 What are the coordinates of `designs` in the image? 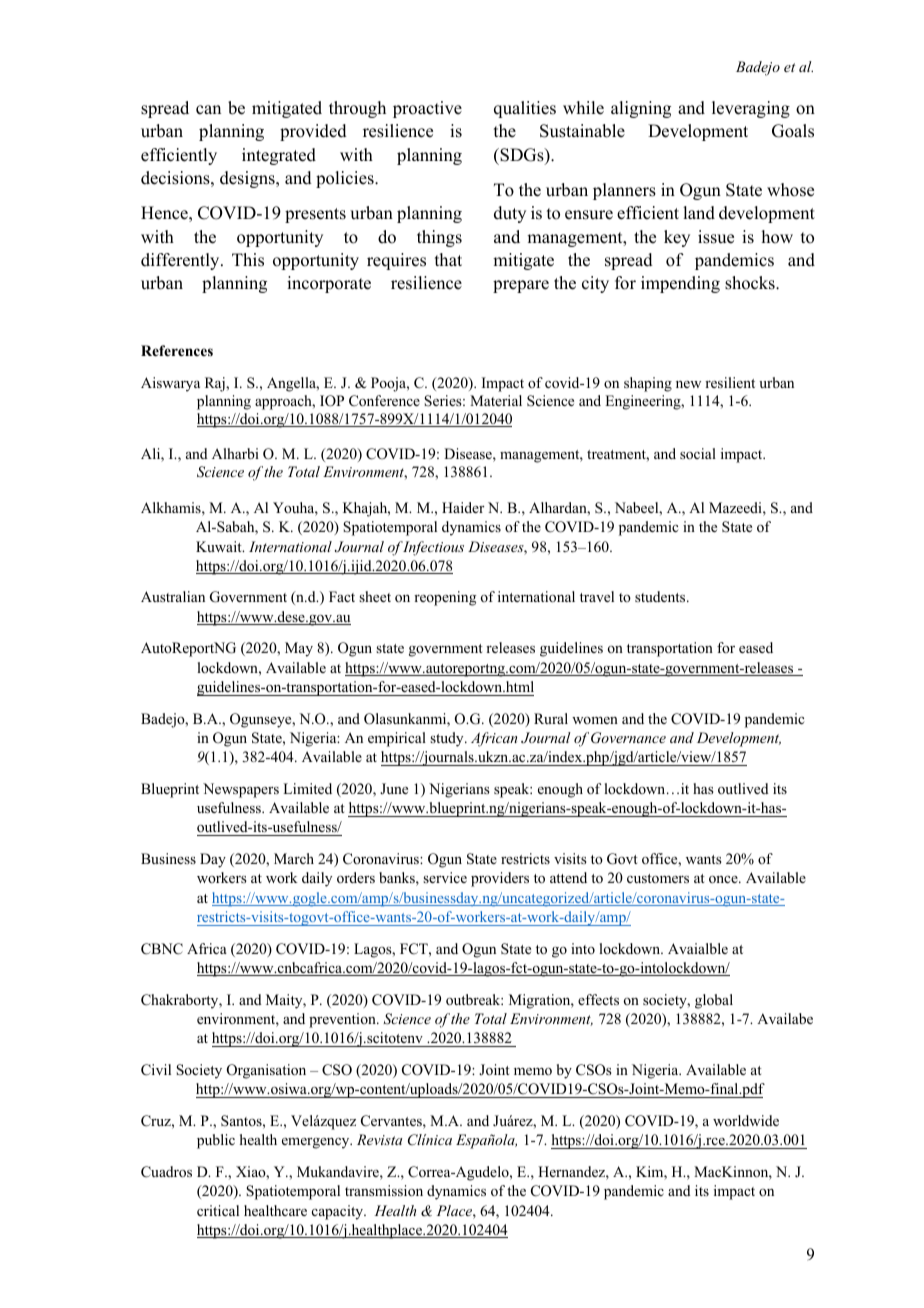 It's located at (248, 179).
